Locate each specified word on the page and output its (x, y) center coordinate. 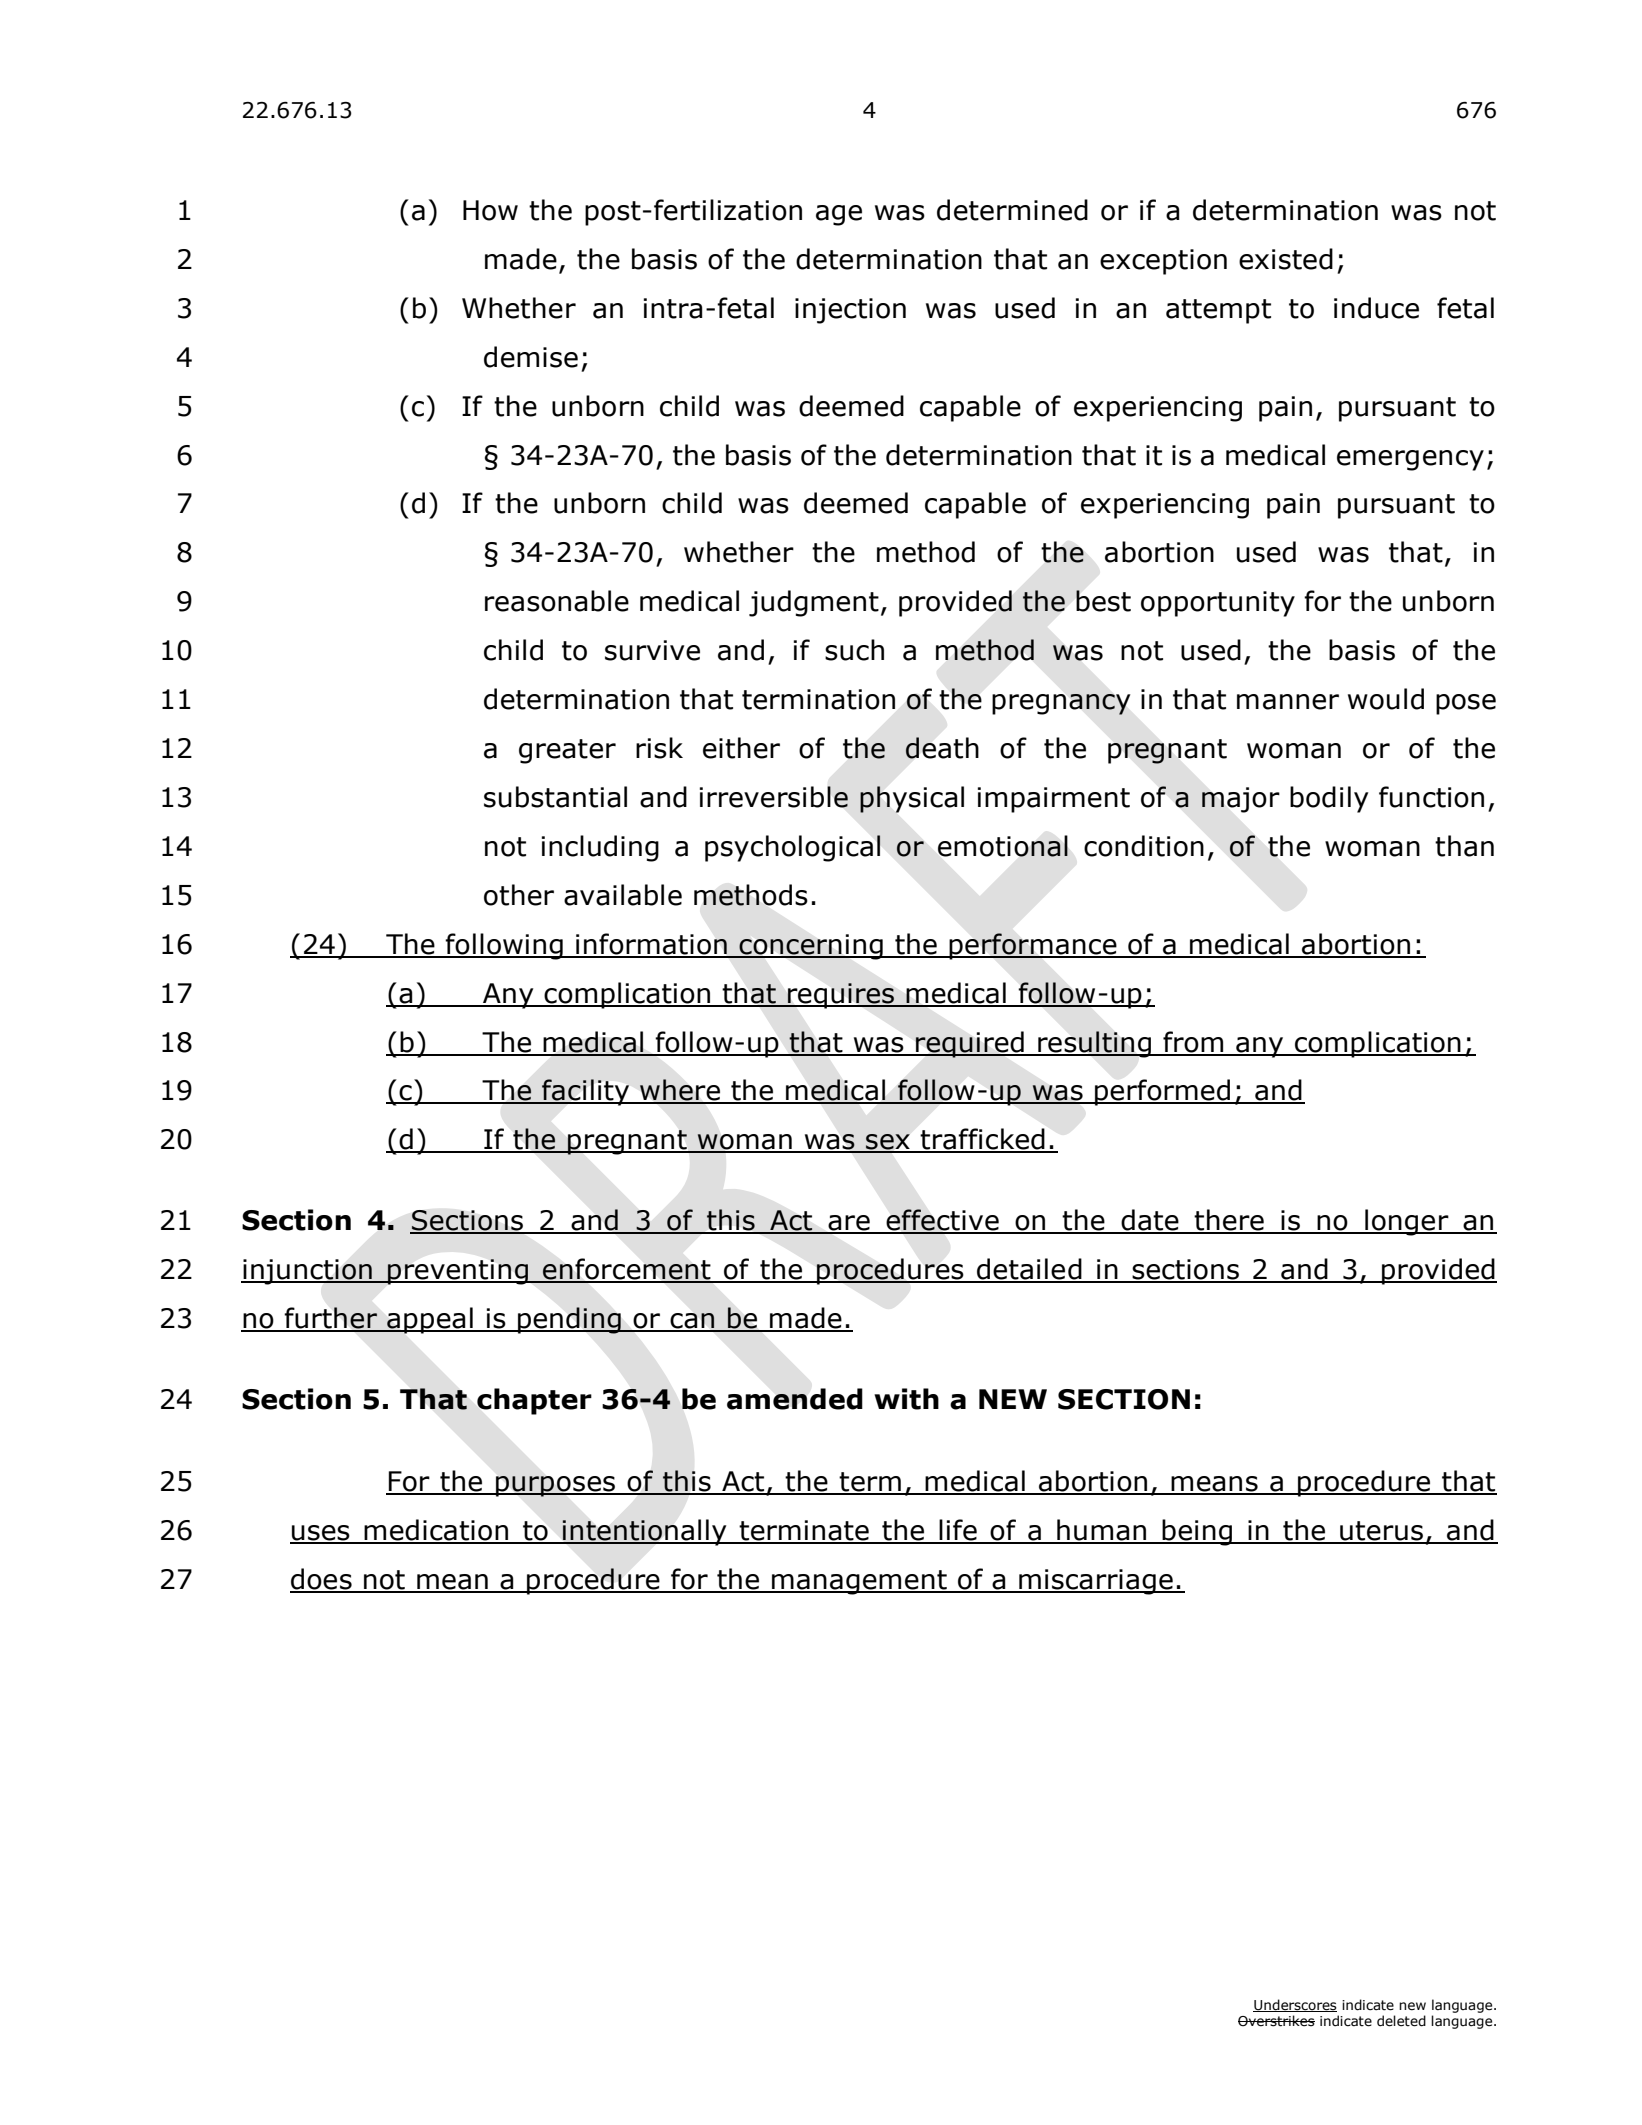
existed (1286, 259)
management (859, 1582)
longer (1407, 1222)
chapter (534, 1401)
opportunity (1218, 604)
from (1193, 1043)
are (849, 1224)
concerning (811, 947)
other (519, 895)
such (854, 650)
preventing (458, 1272)
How (490, 210)
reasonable (557, 601)
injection (850, 311)
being (1197, 1532)
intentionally (645, 1532)
